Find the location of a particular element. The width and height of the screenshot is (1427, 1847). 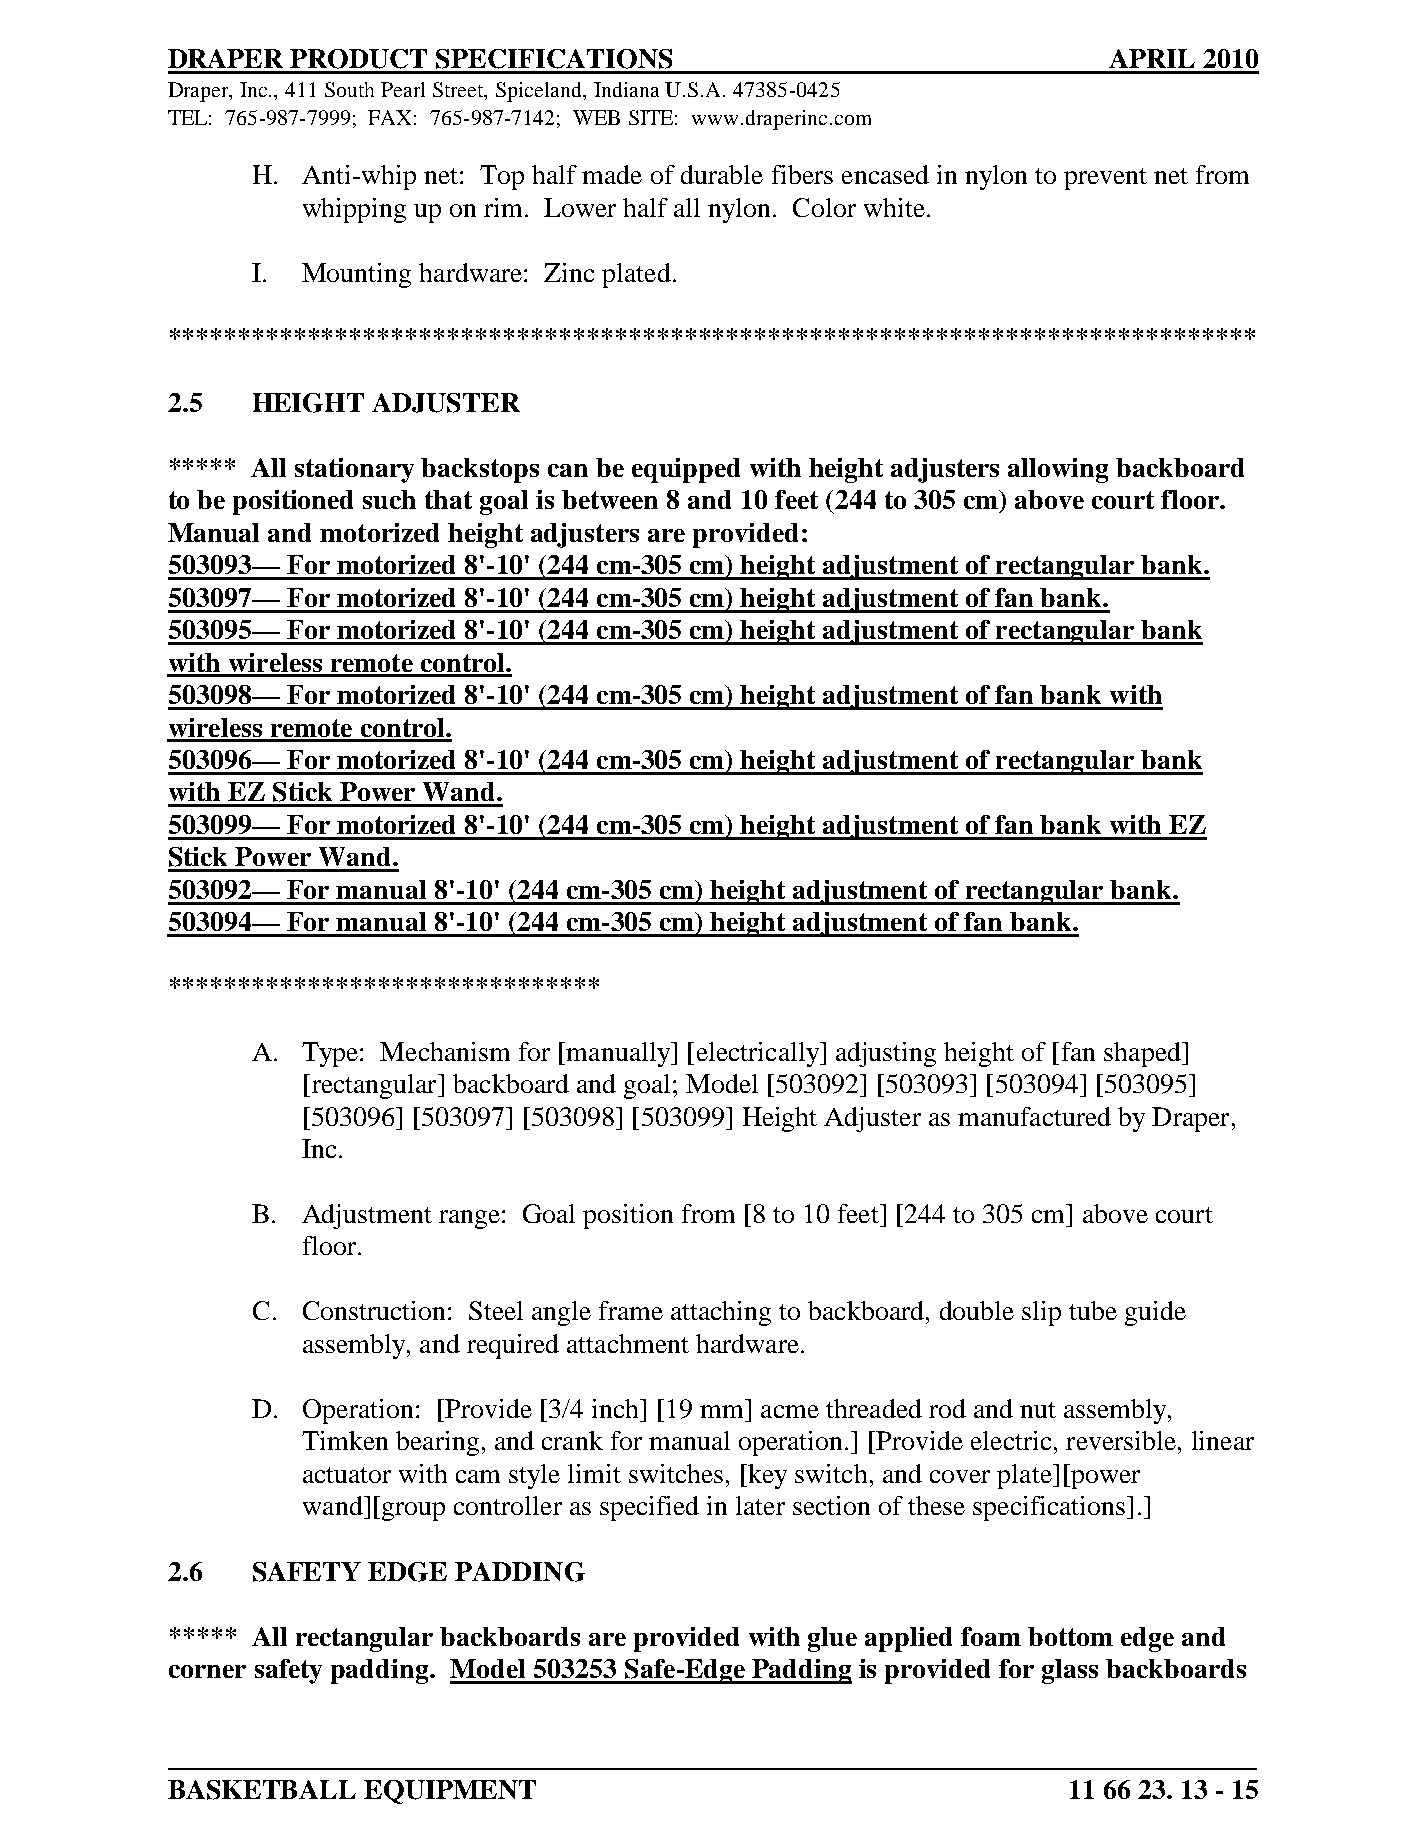

durable is located at coordinates (722, 174).
